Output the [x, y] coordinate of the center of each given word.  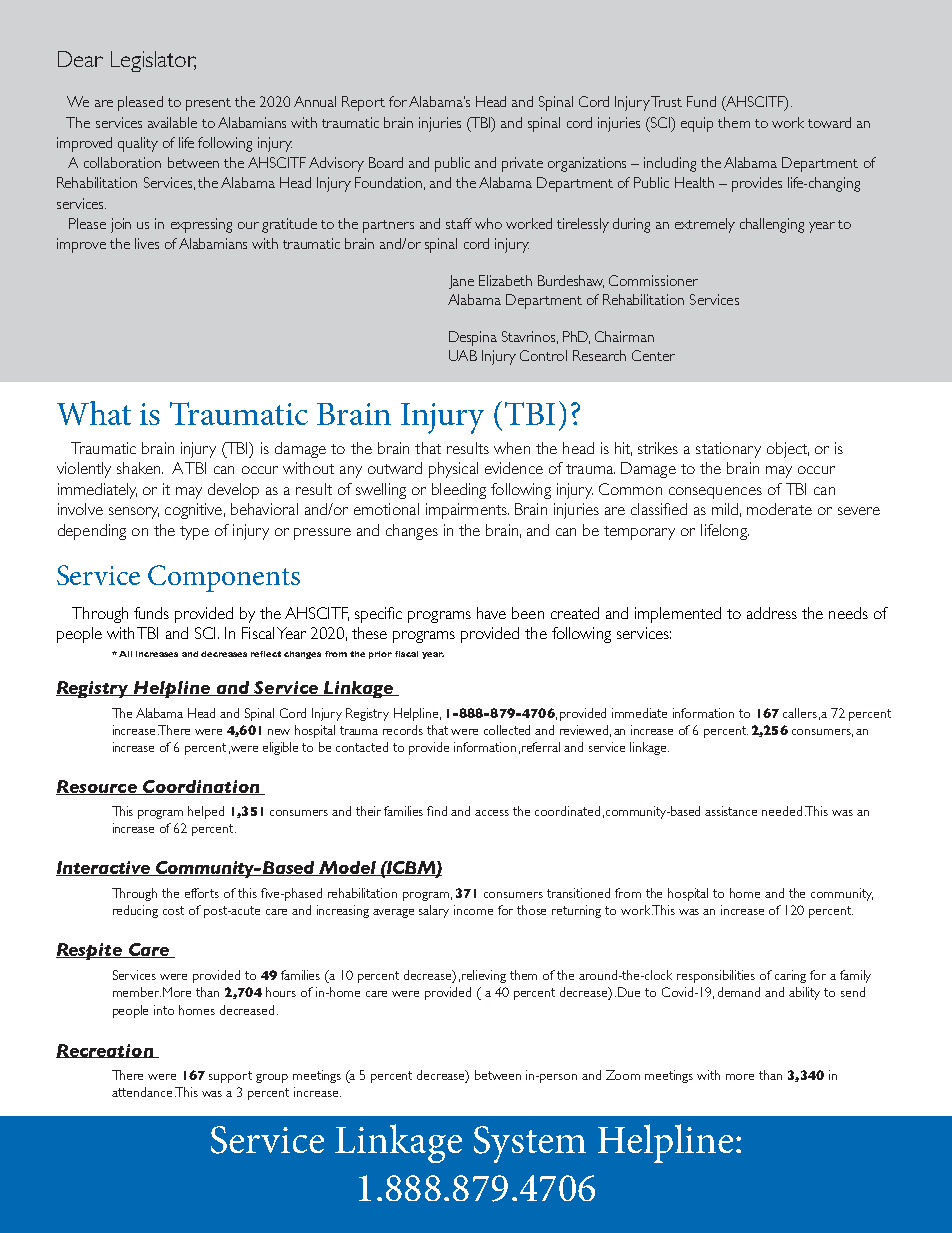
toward [829, 122]
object [788, 450]
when [512, 448]
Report [363, 103]
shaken [140, 468]
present [208, 104]
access [492, 813]
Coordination [201, 787]
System [530, 1144]
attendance [142, 1092]
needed [782, 811]
